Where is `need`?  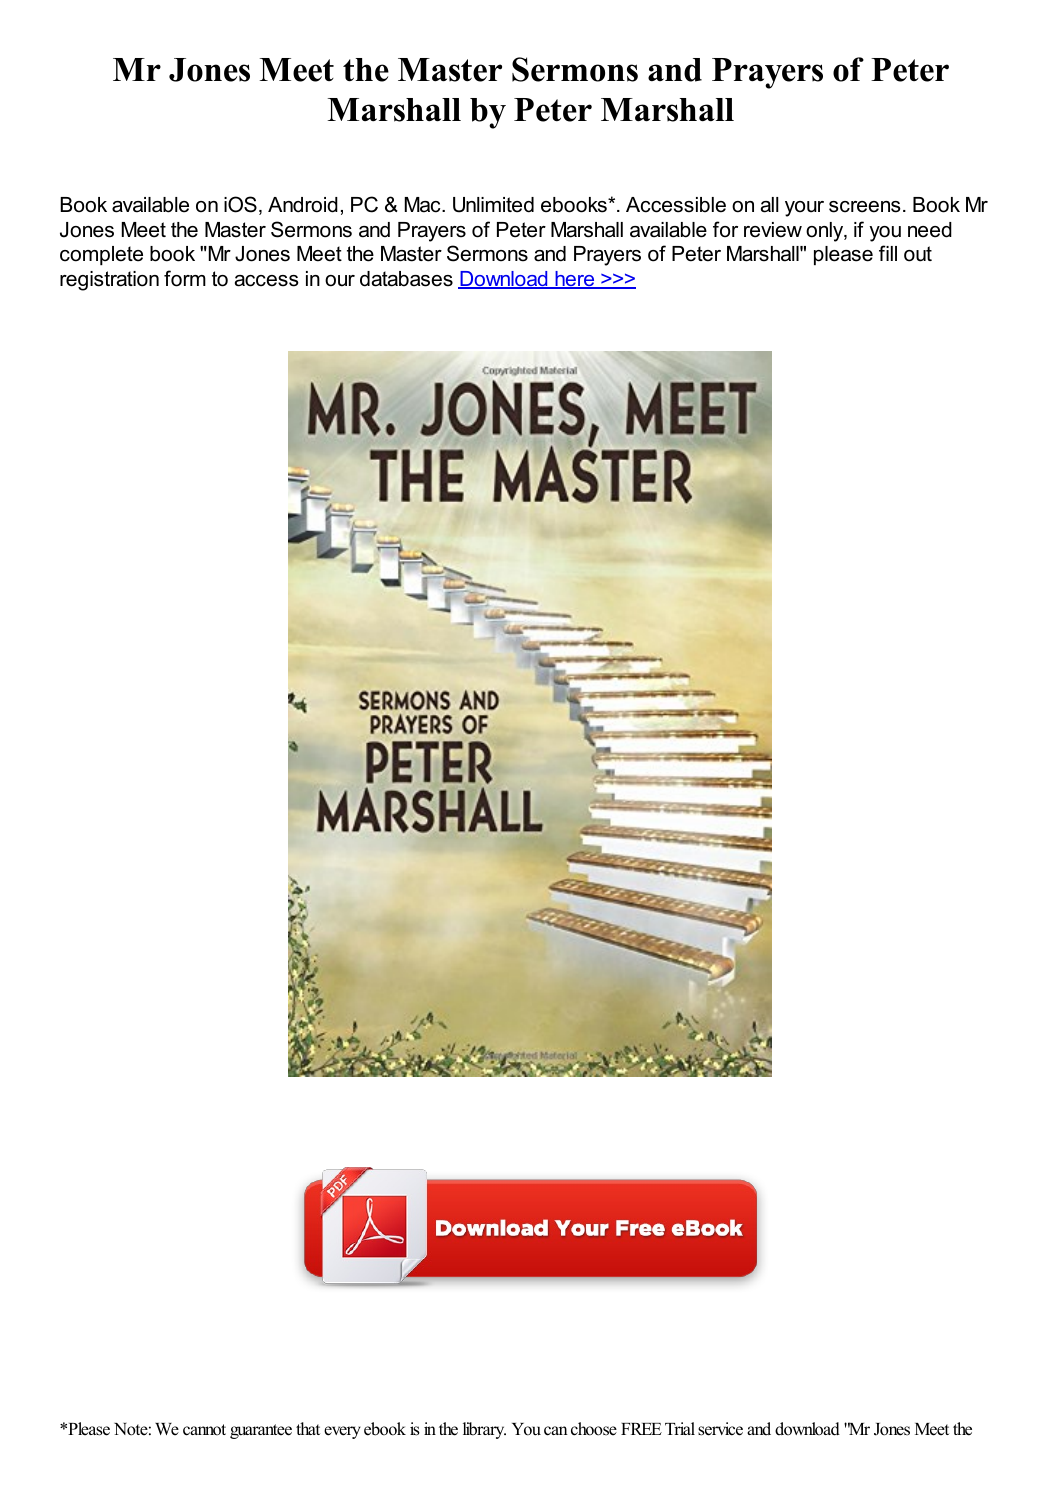
need is located at coordinates (930, 230).
